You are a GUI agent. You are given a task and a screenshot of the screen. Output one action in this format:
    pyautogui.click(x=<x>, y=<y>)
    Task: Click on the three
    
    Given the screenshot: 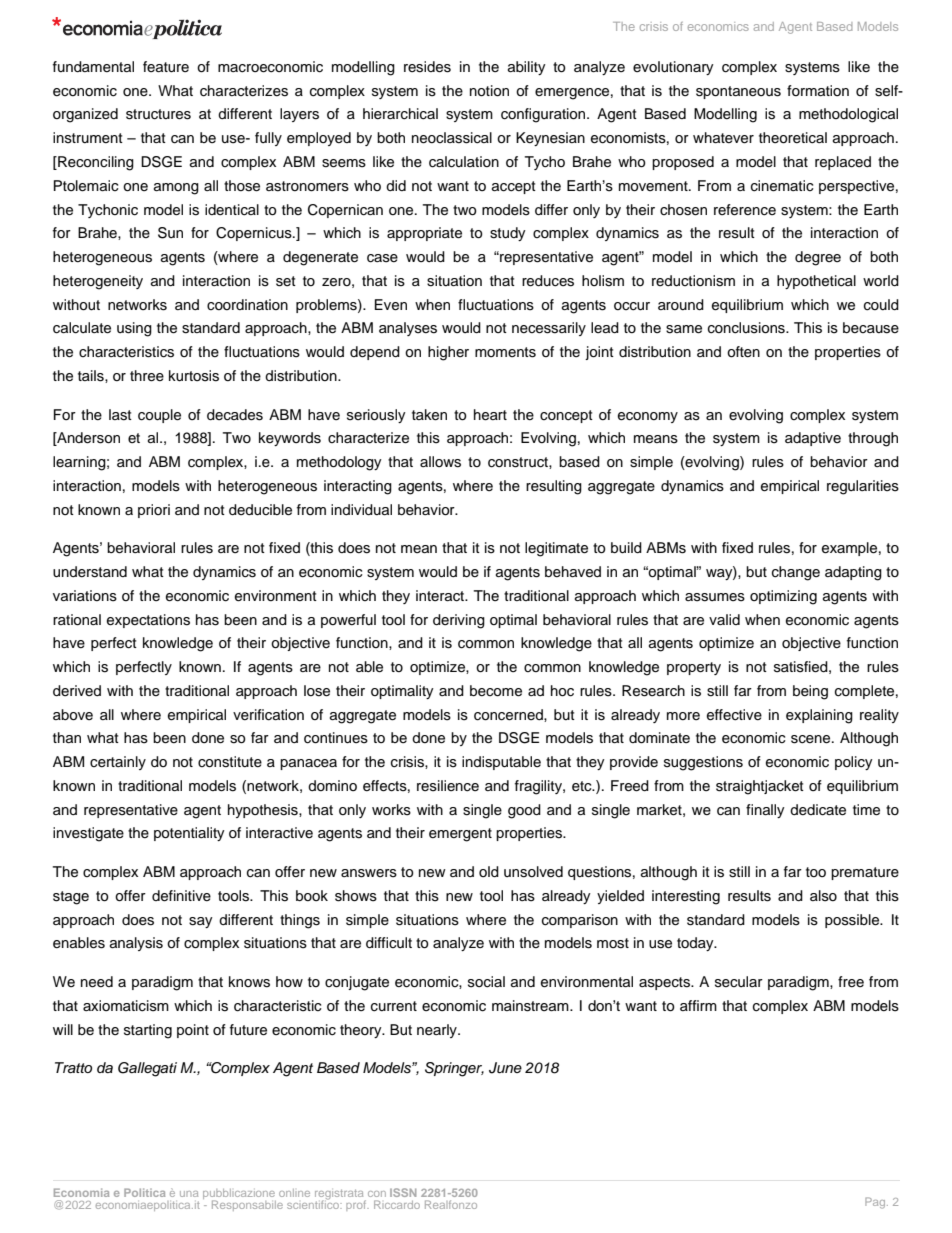 What is the action you would take?
    pyautogui.click(x=147, y=376)
